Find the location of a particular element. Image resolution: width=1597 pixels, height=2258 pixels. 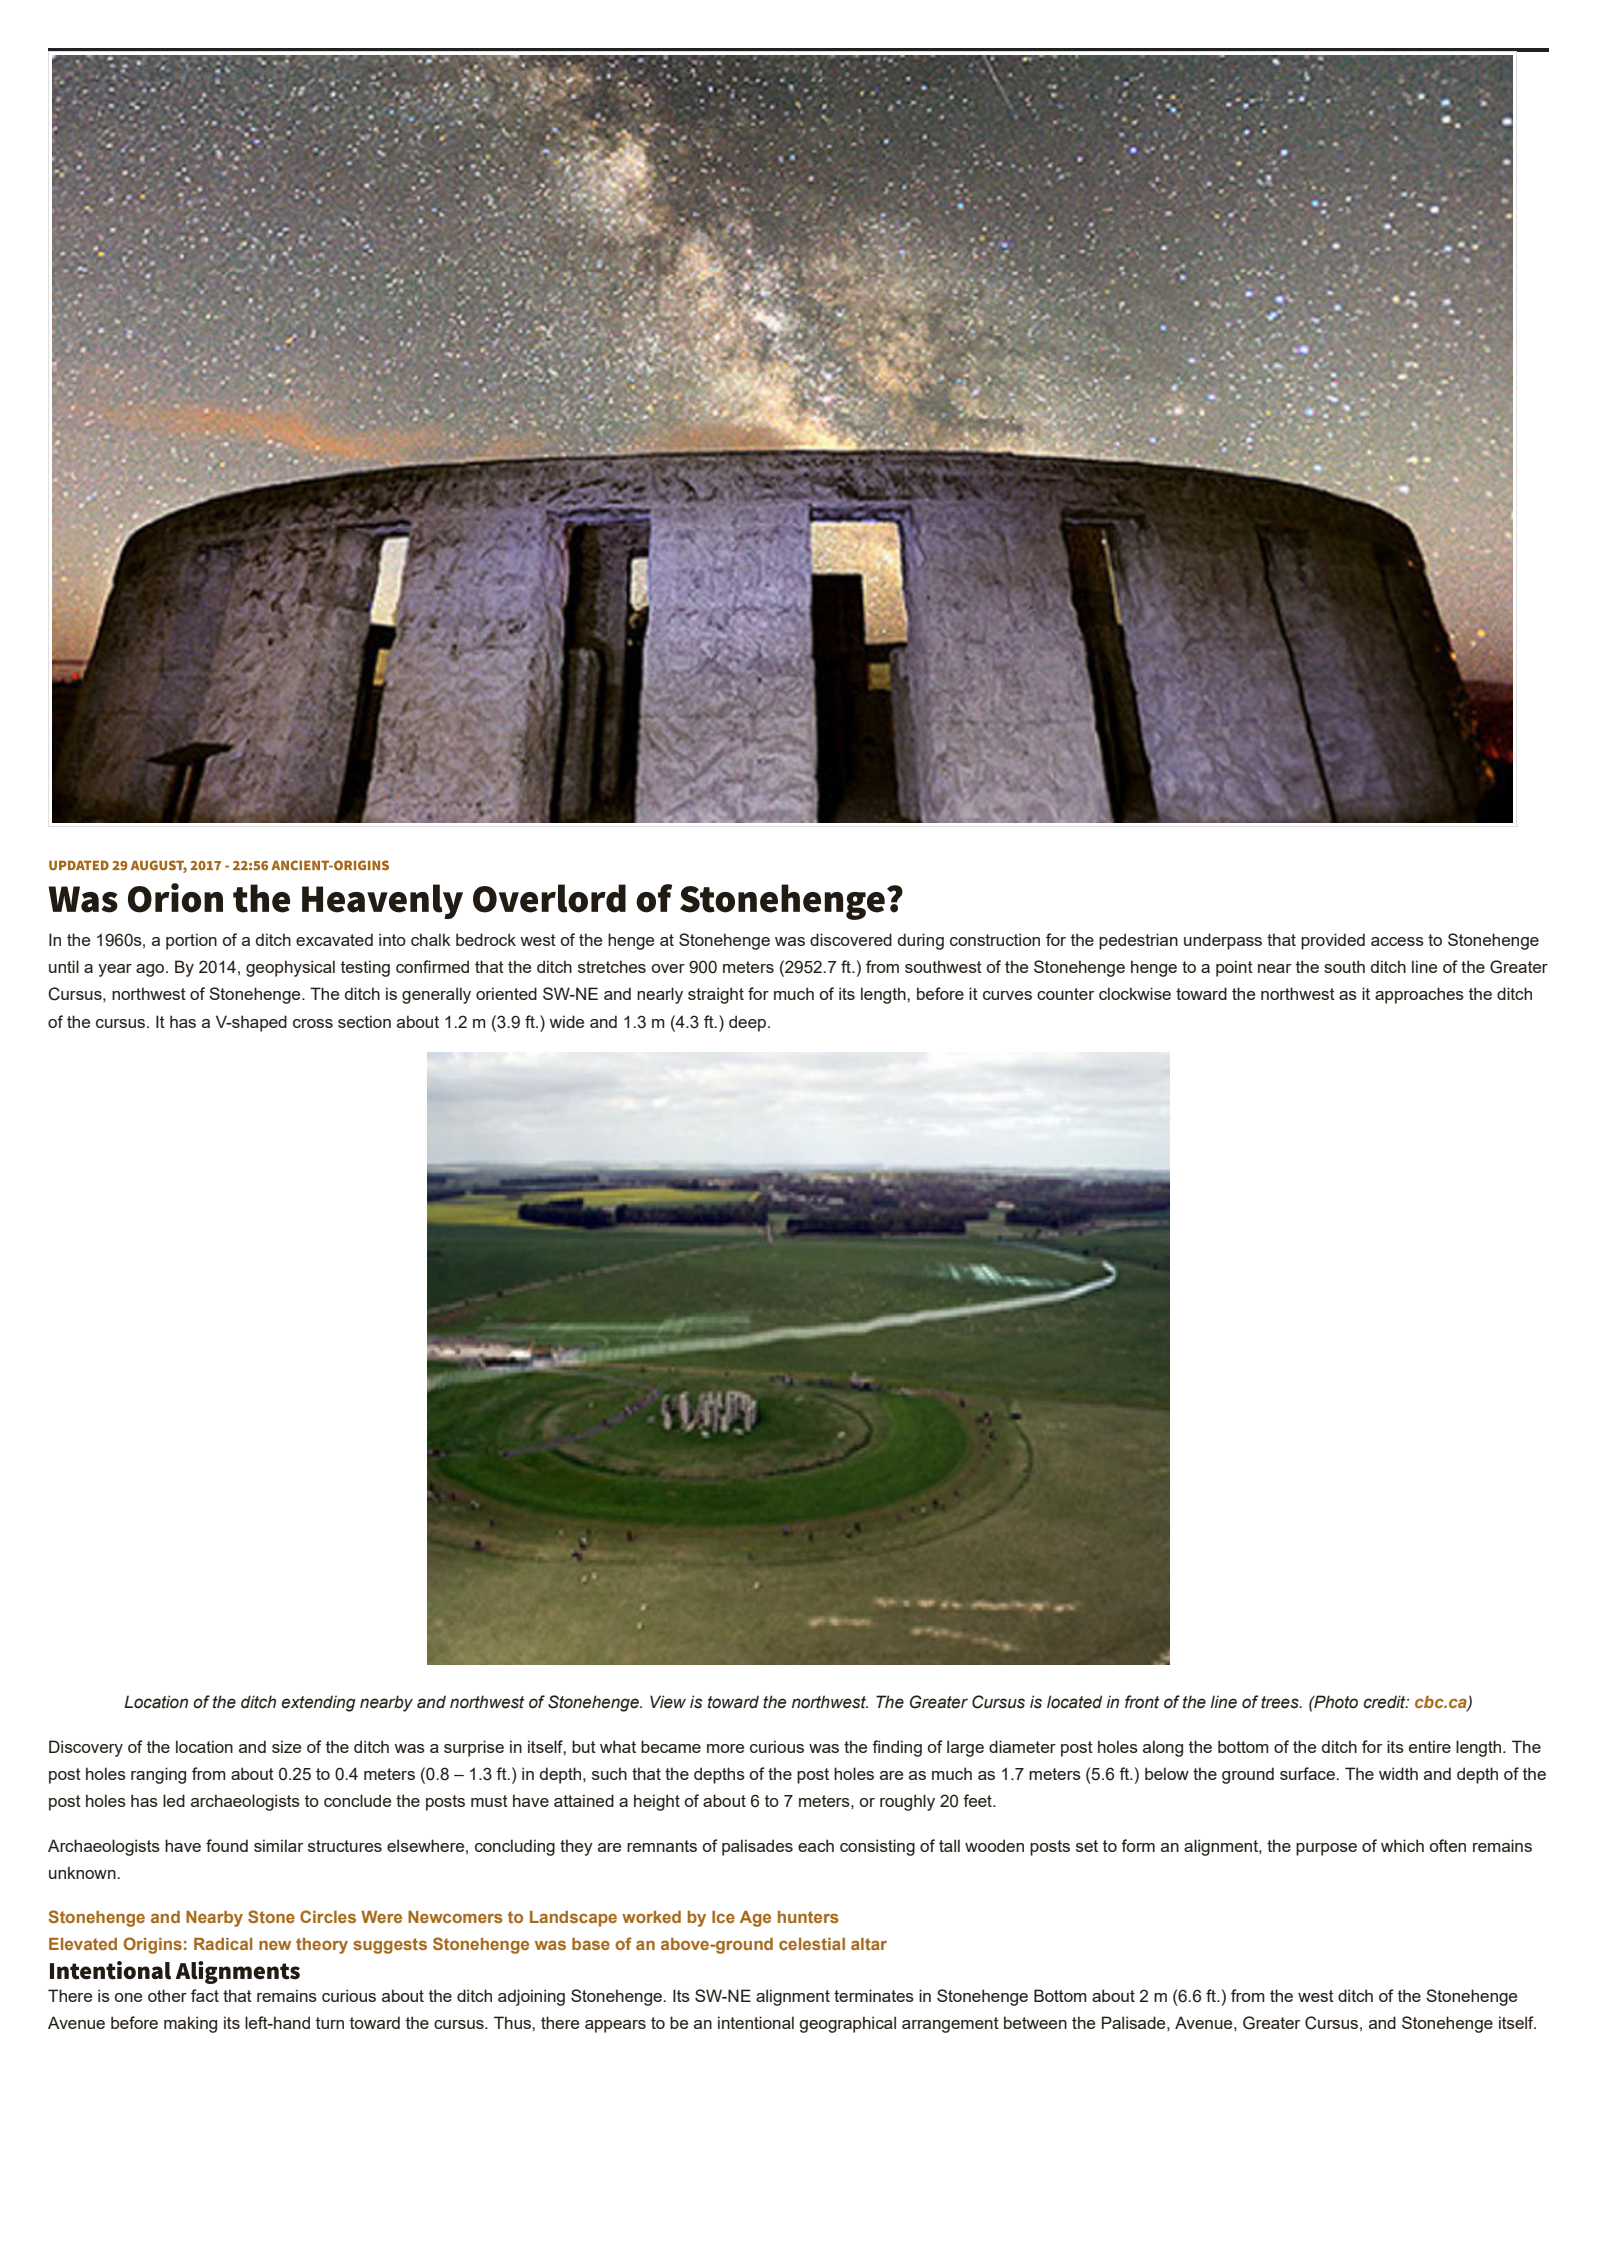

surface is located at coordinates (1308, 1773).
